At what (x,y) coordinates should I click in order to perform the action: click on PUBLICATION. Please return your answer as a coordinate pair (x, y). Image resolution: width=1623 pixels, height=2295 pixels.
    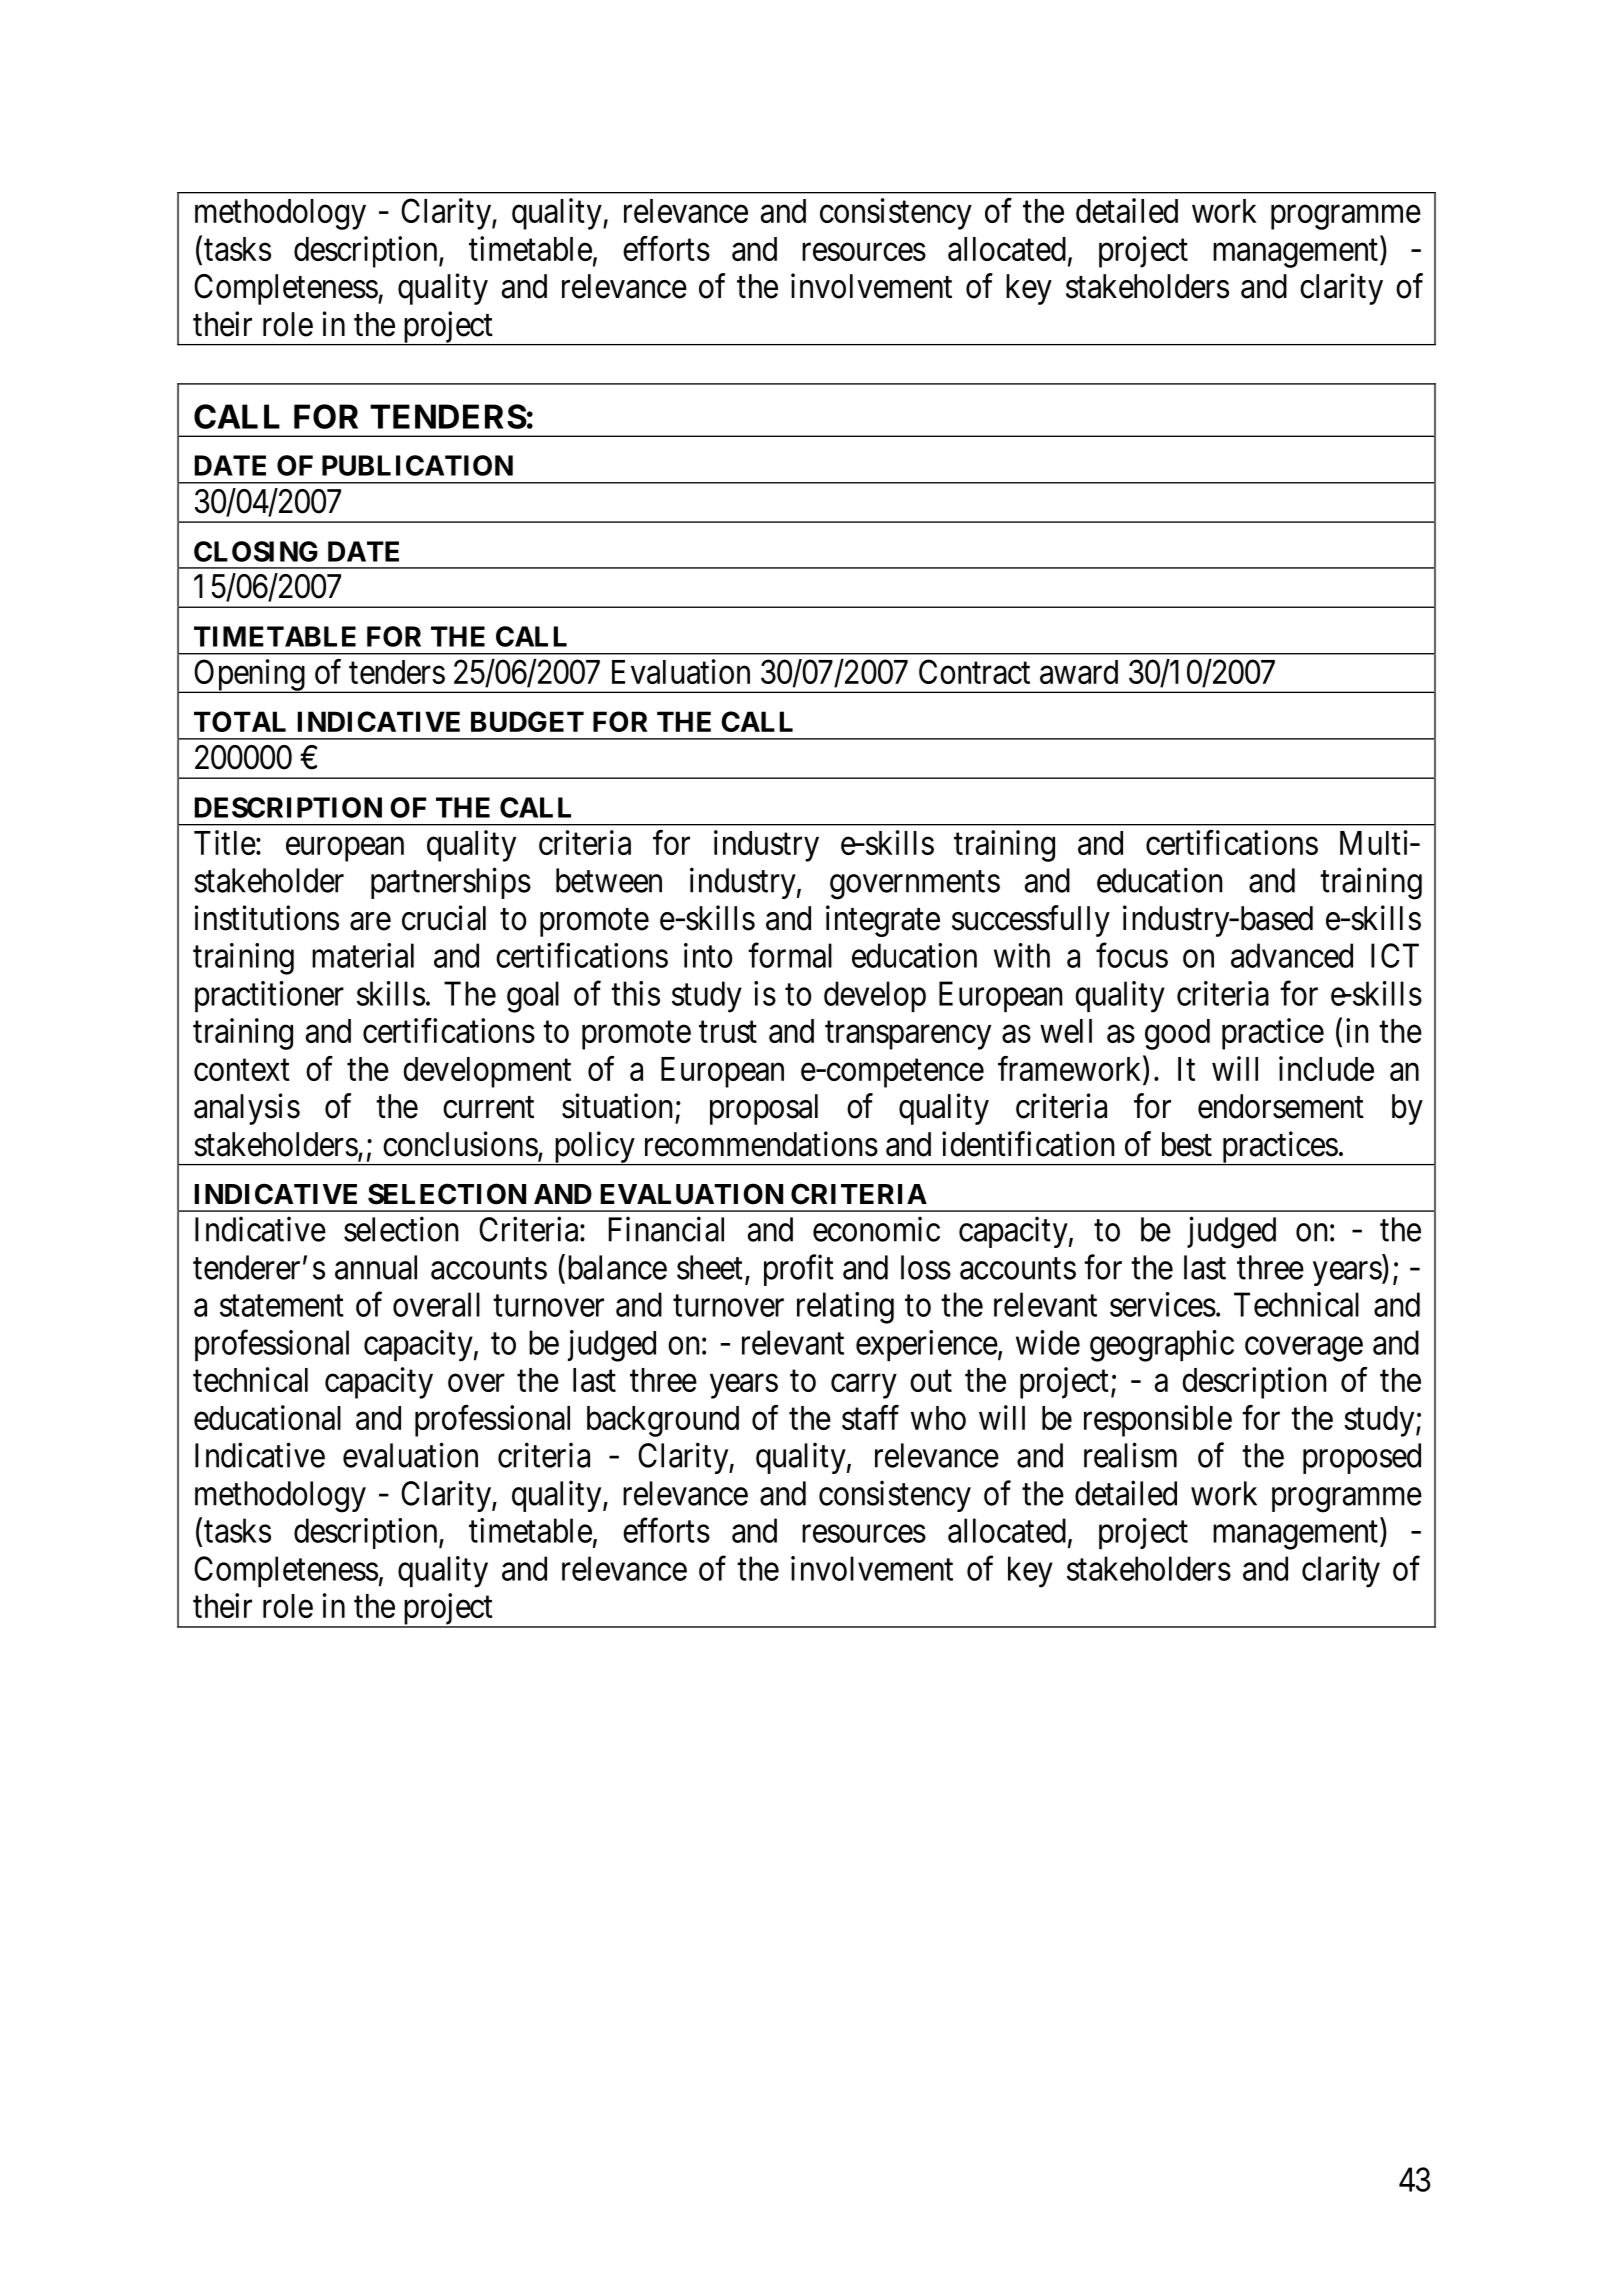
    Looking at the image, I should click on (417, 465).
